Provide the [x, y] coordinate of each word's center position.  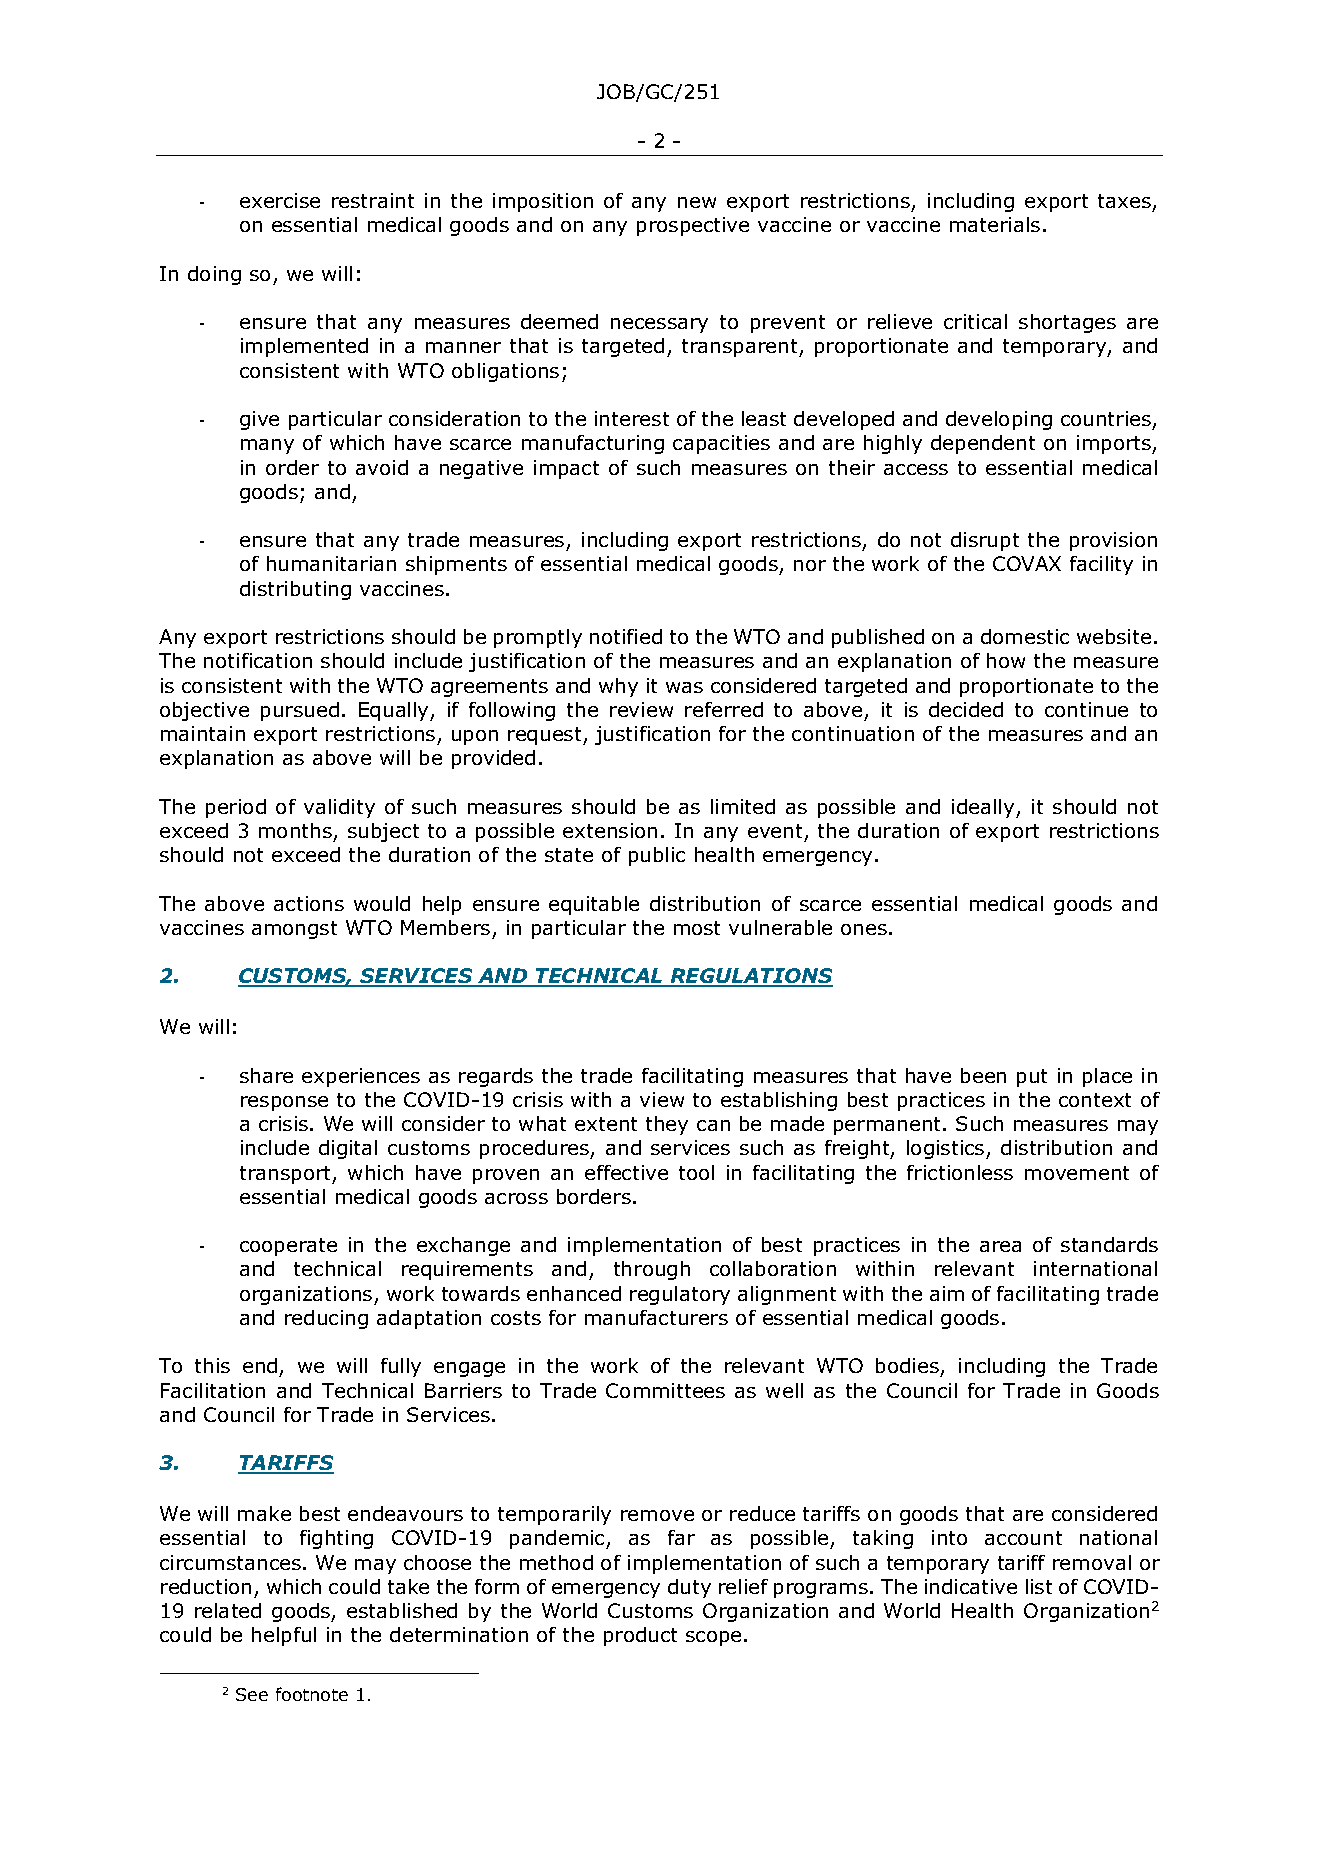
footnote [312, 1694]
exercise [280, 200]
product [640, 1636]
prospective [693, 226]
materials [995, 224]
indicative [971, 1586]
